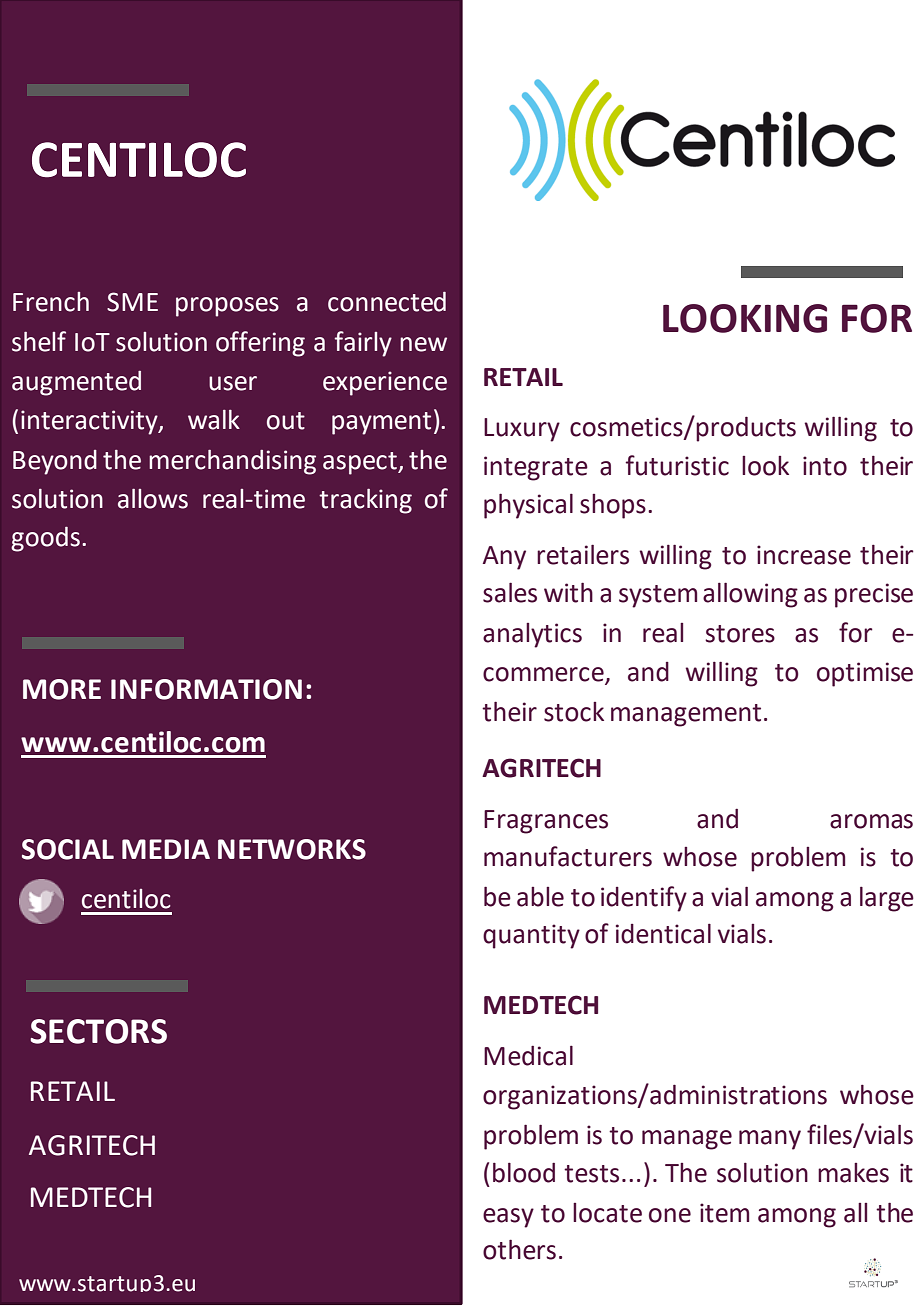 The height and width of the screenshot is (1308, 924). I want to click on analytics, so click(532, 635).
